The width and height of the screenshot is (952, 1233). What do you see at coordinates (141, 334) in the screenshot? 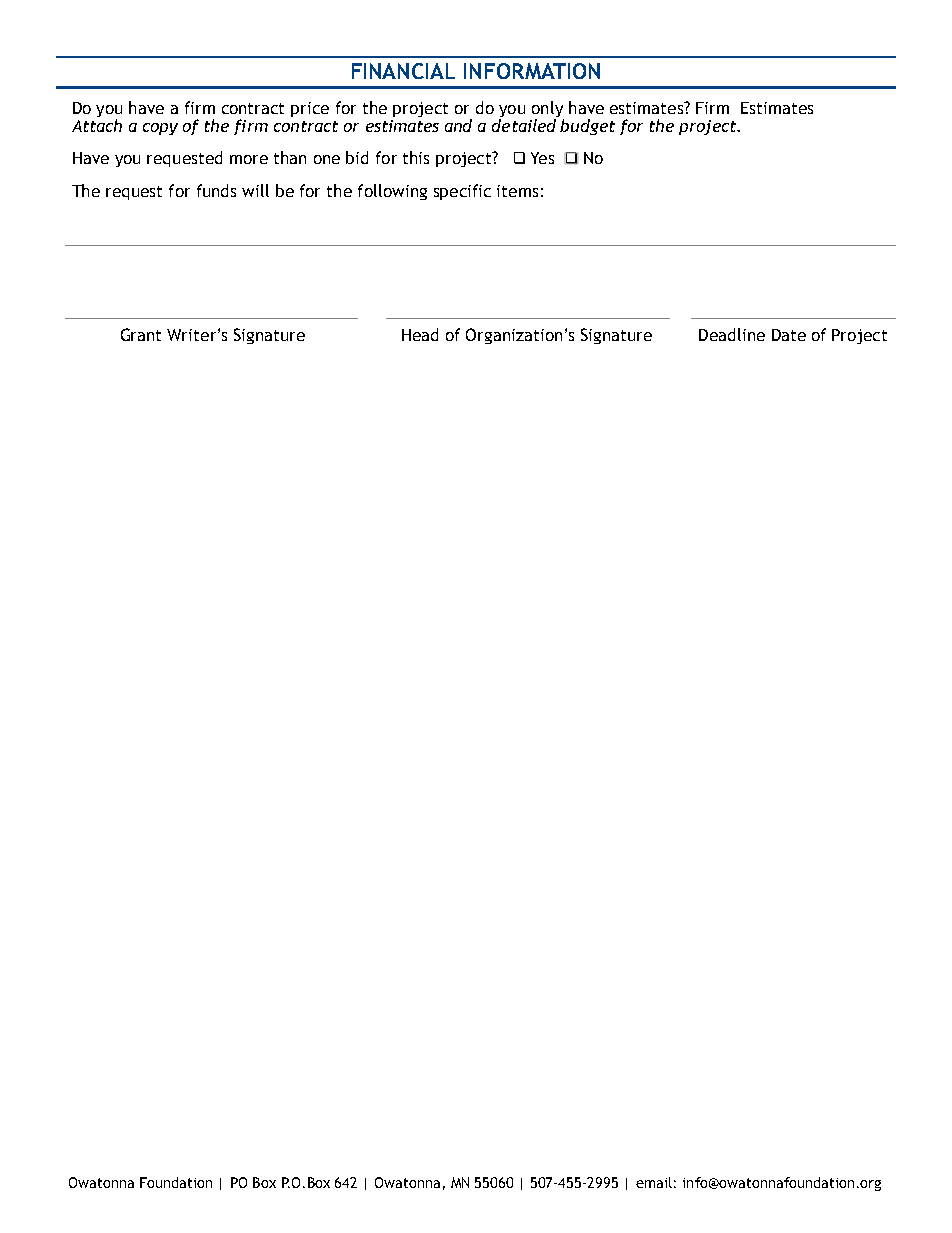
I see `Grant` at bounding box center [141, 334].
